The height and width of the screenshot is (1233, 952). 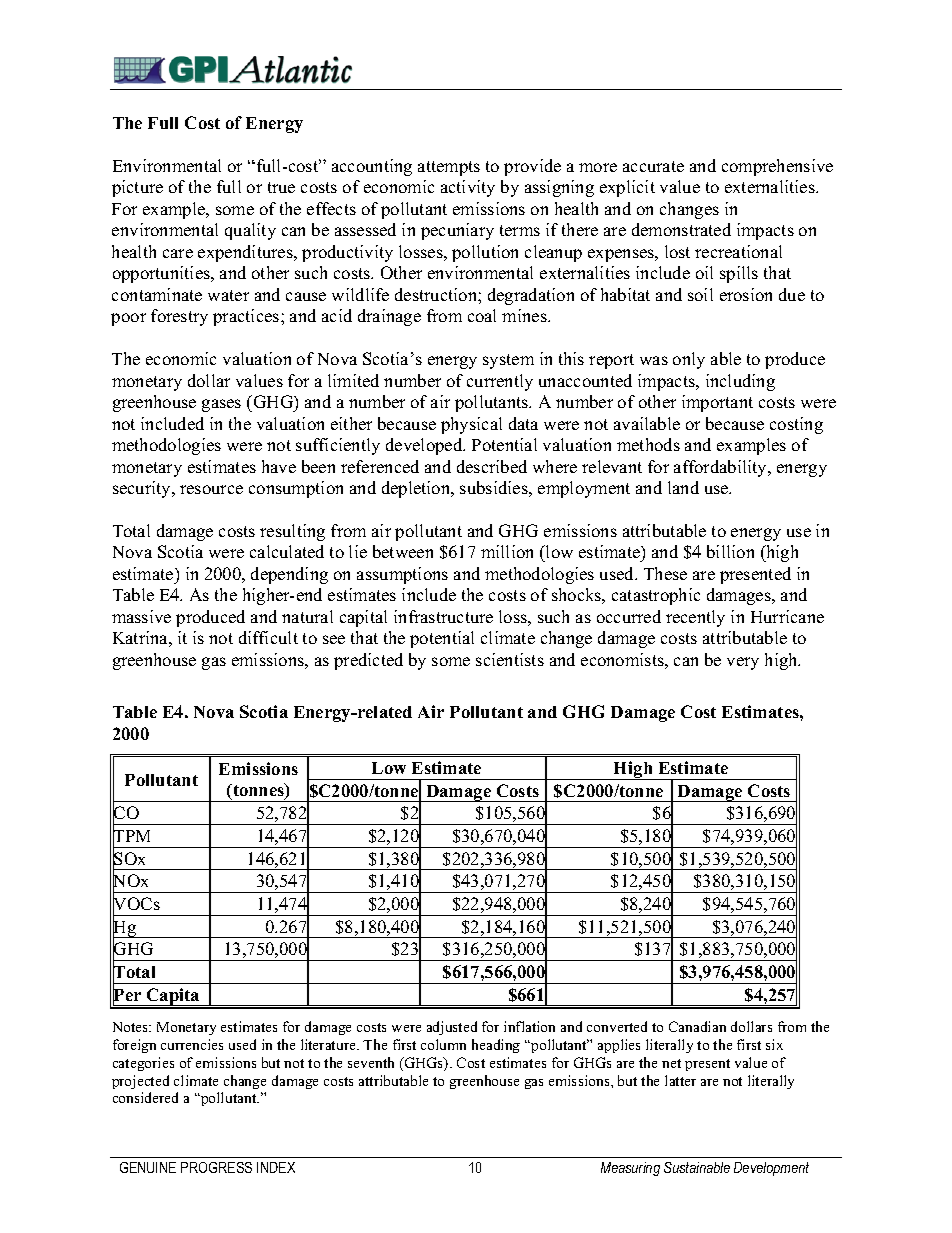 What do you see at coordinates (268, 637) in the screenshot?
I see `difficult` at bounding box center [268, 637].
